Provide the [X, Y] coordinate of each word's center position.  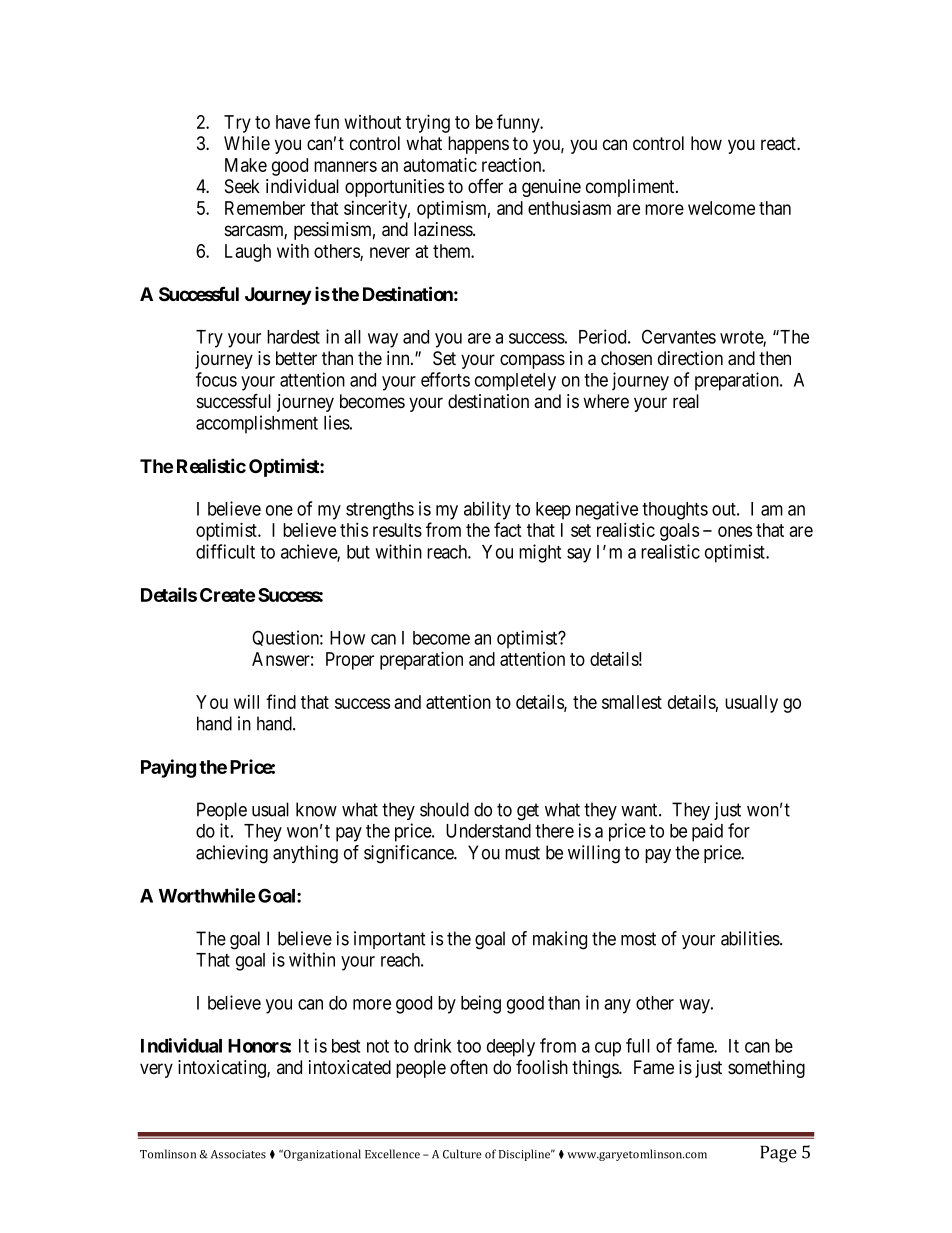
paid [707, 832]
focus [216, 379]
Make [246, 165]
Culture [462, 1154]
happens [478, 145]
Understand [488, 831]
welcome [721, 208]
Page [778, 1154]
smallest [632, 702]
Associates [238, 1154]
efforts [445, 379]
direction [690, 358]
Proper [350, 661]
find [281, 701]
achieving [232, 854]
